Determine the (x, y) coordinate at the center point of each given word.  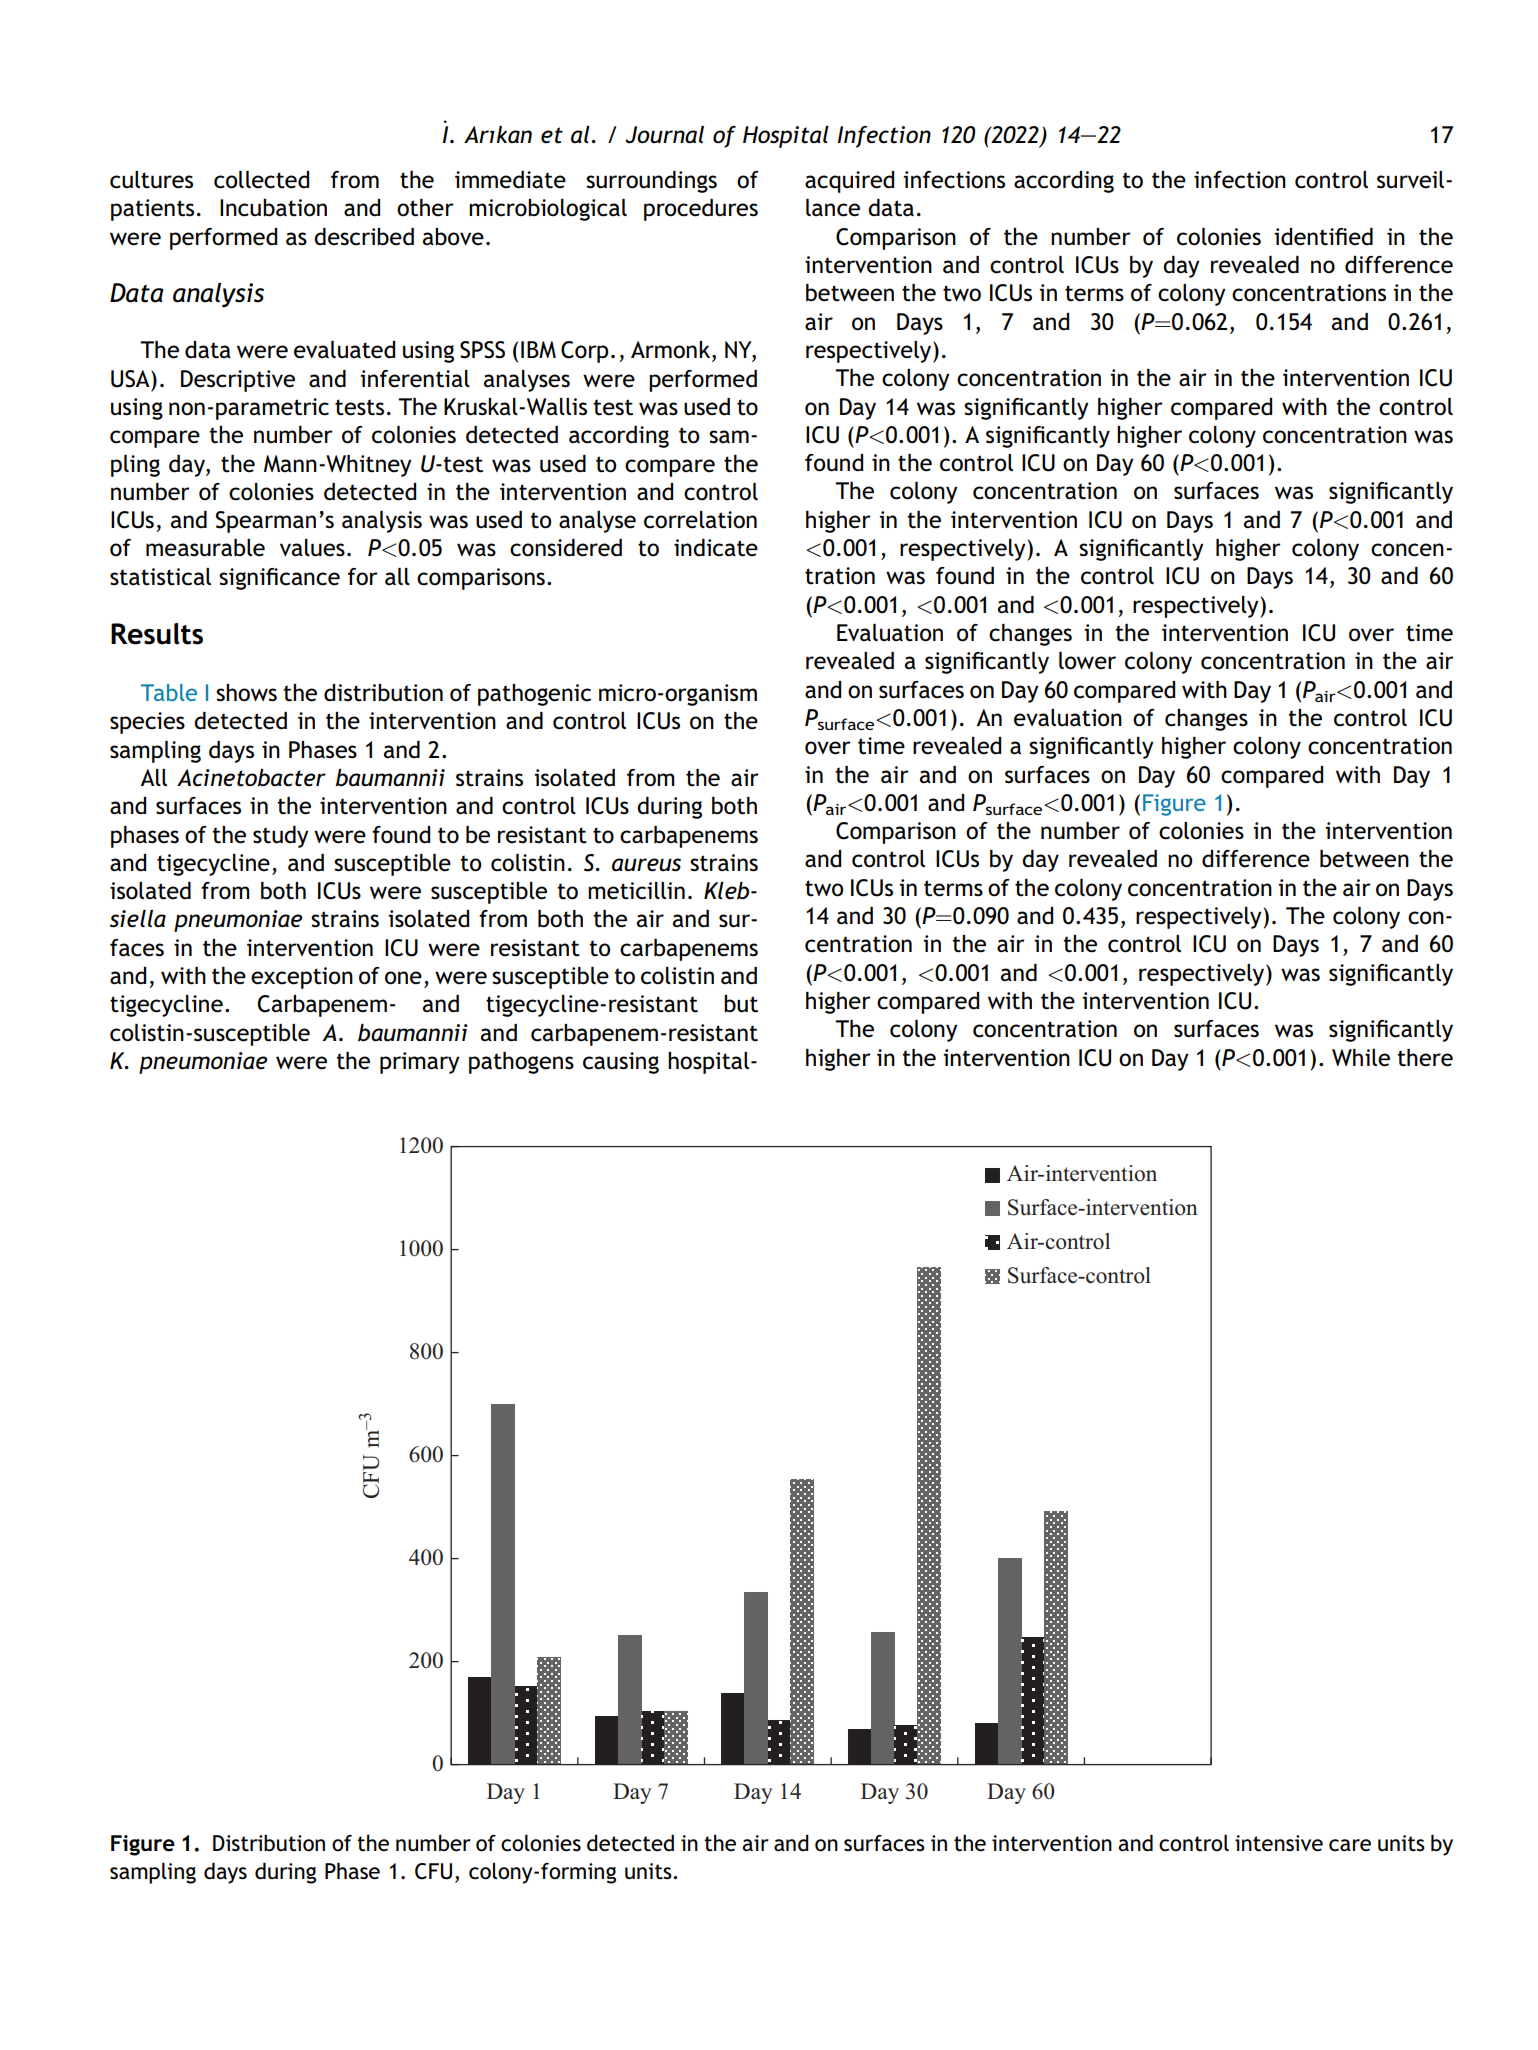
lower (1087, 661)
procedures (701, 210)
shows (246, 693)
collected (261, 180)
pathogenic (534, 695)
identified (1323, 237)
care (1350, 1845)
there (1425, 1058)
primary (420, 1063)
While (1361, 1058)
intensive (1279, 1843)
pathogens (521, 1063)
